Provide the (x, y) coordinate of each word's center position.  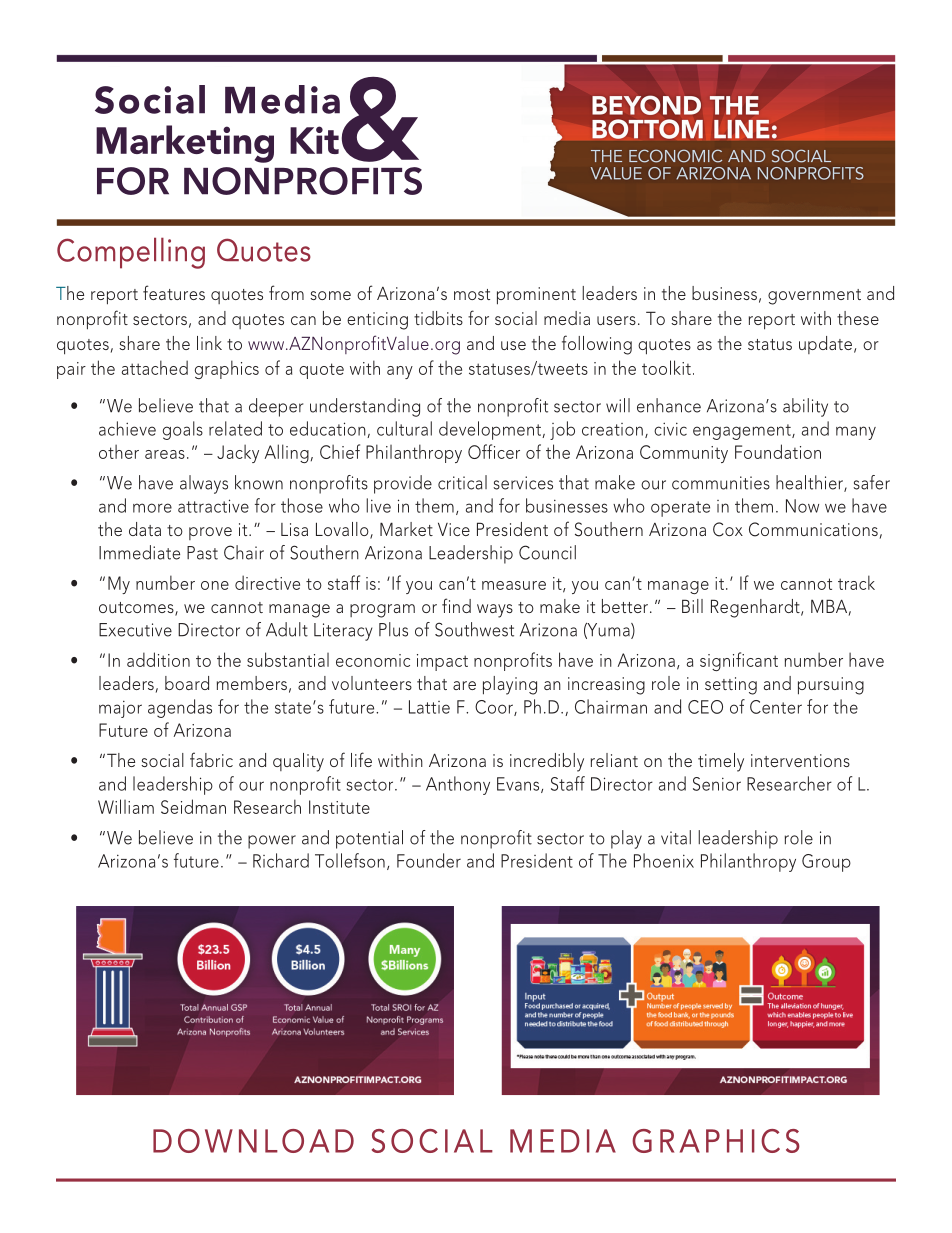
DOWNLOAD (253, 1141)
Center (776, 707)
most (472, 294)
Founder (429, 860)
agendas (180, 708)
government (814, 297)
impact (442, 662)
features (174, 292)
